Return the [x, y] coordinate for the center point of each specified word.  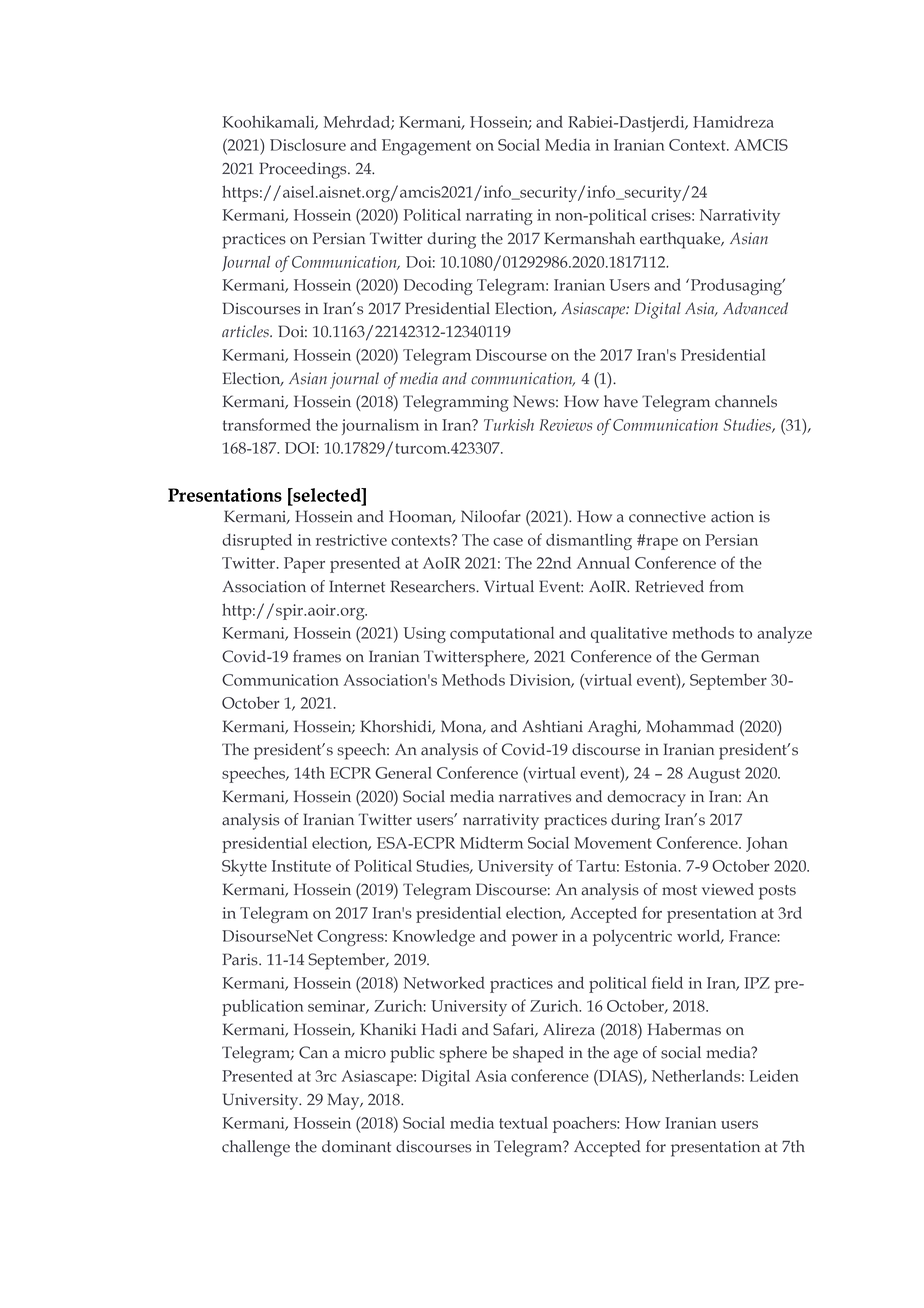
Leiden [774, 1076]
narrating [499, 217]
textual [523, 1123]
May [344, 1101]
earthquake [681, 240]
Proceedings [304, 170]
